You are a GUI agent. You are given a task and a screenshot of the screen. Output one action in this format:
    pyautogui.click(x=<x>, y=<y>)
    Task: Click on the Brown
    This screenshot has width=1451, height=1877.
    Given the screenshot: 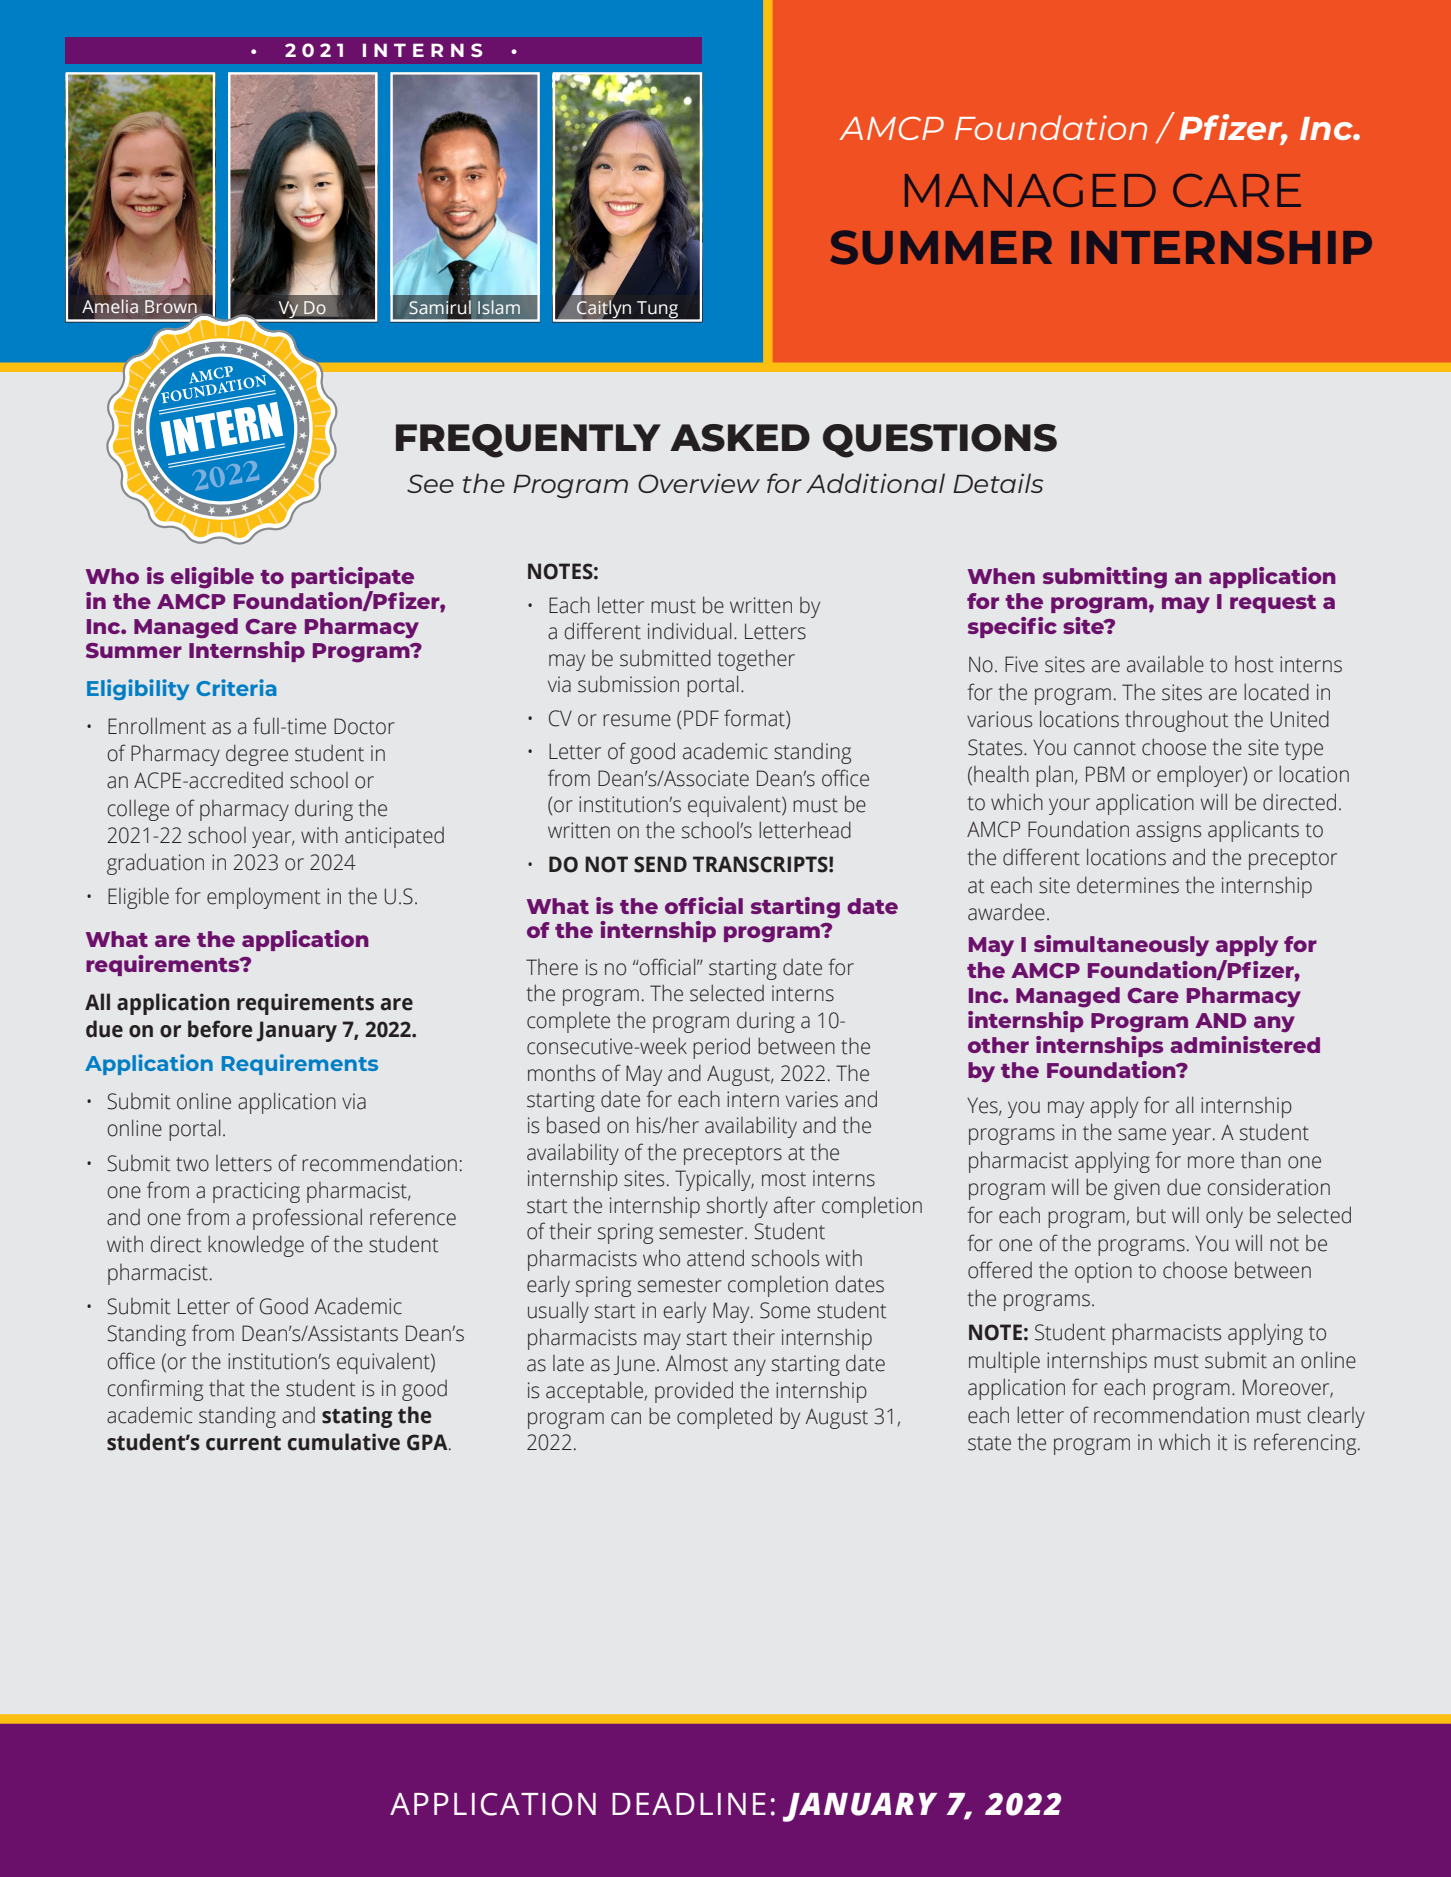 What is the action you would take?
    pyautogui.click(x=171, y=306)
